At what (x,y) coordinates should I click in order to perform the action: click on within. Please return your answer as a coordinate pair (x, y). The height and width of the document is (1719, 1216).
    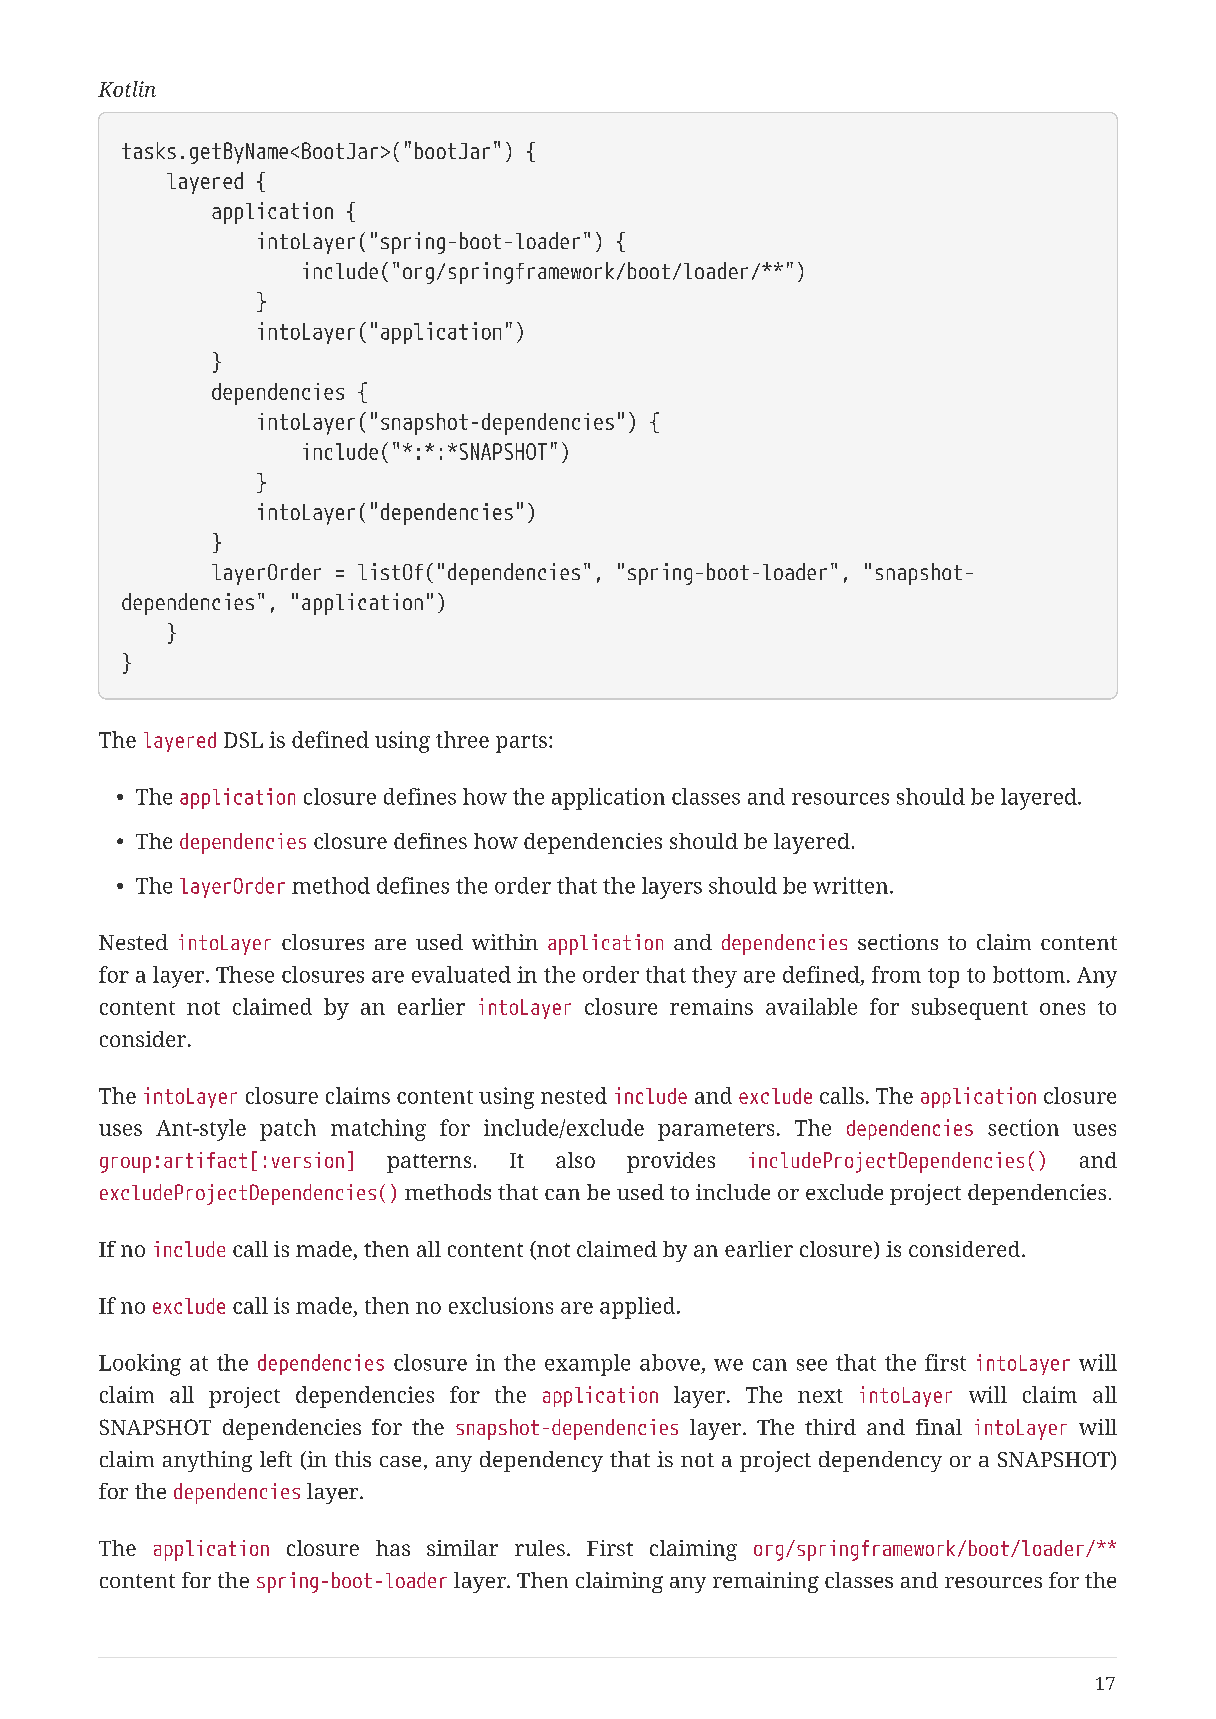
    Looking at the image, I should click on (505, 942).
